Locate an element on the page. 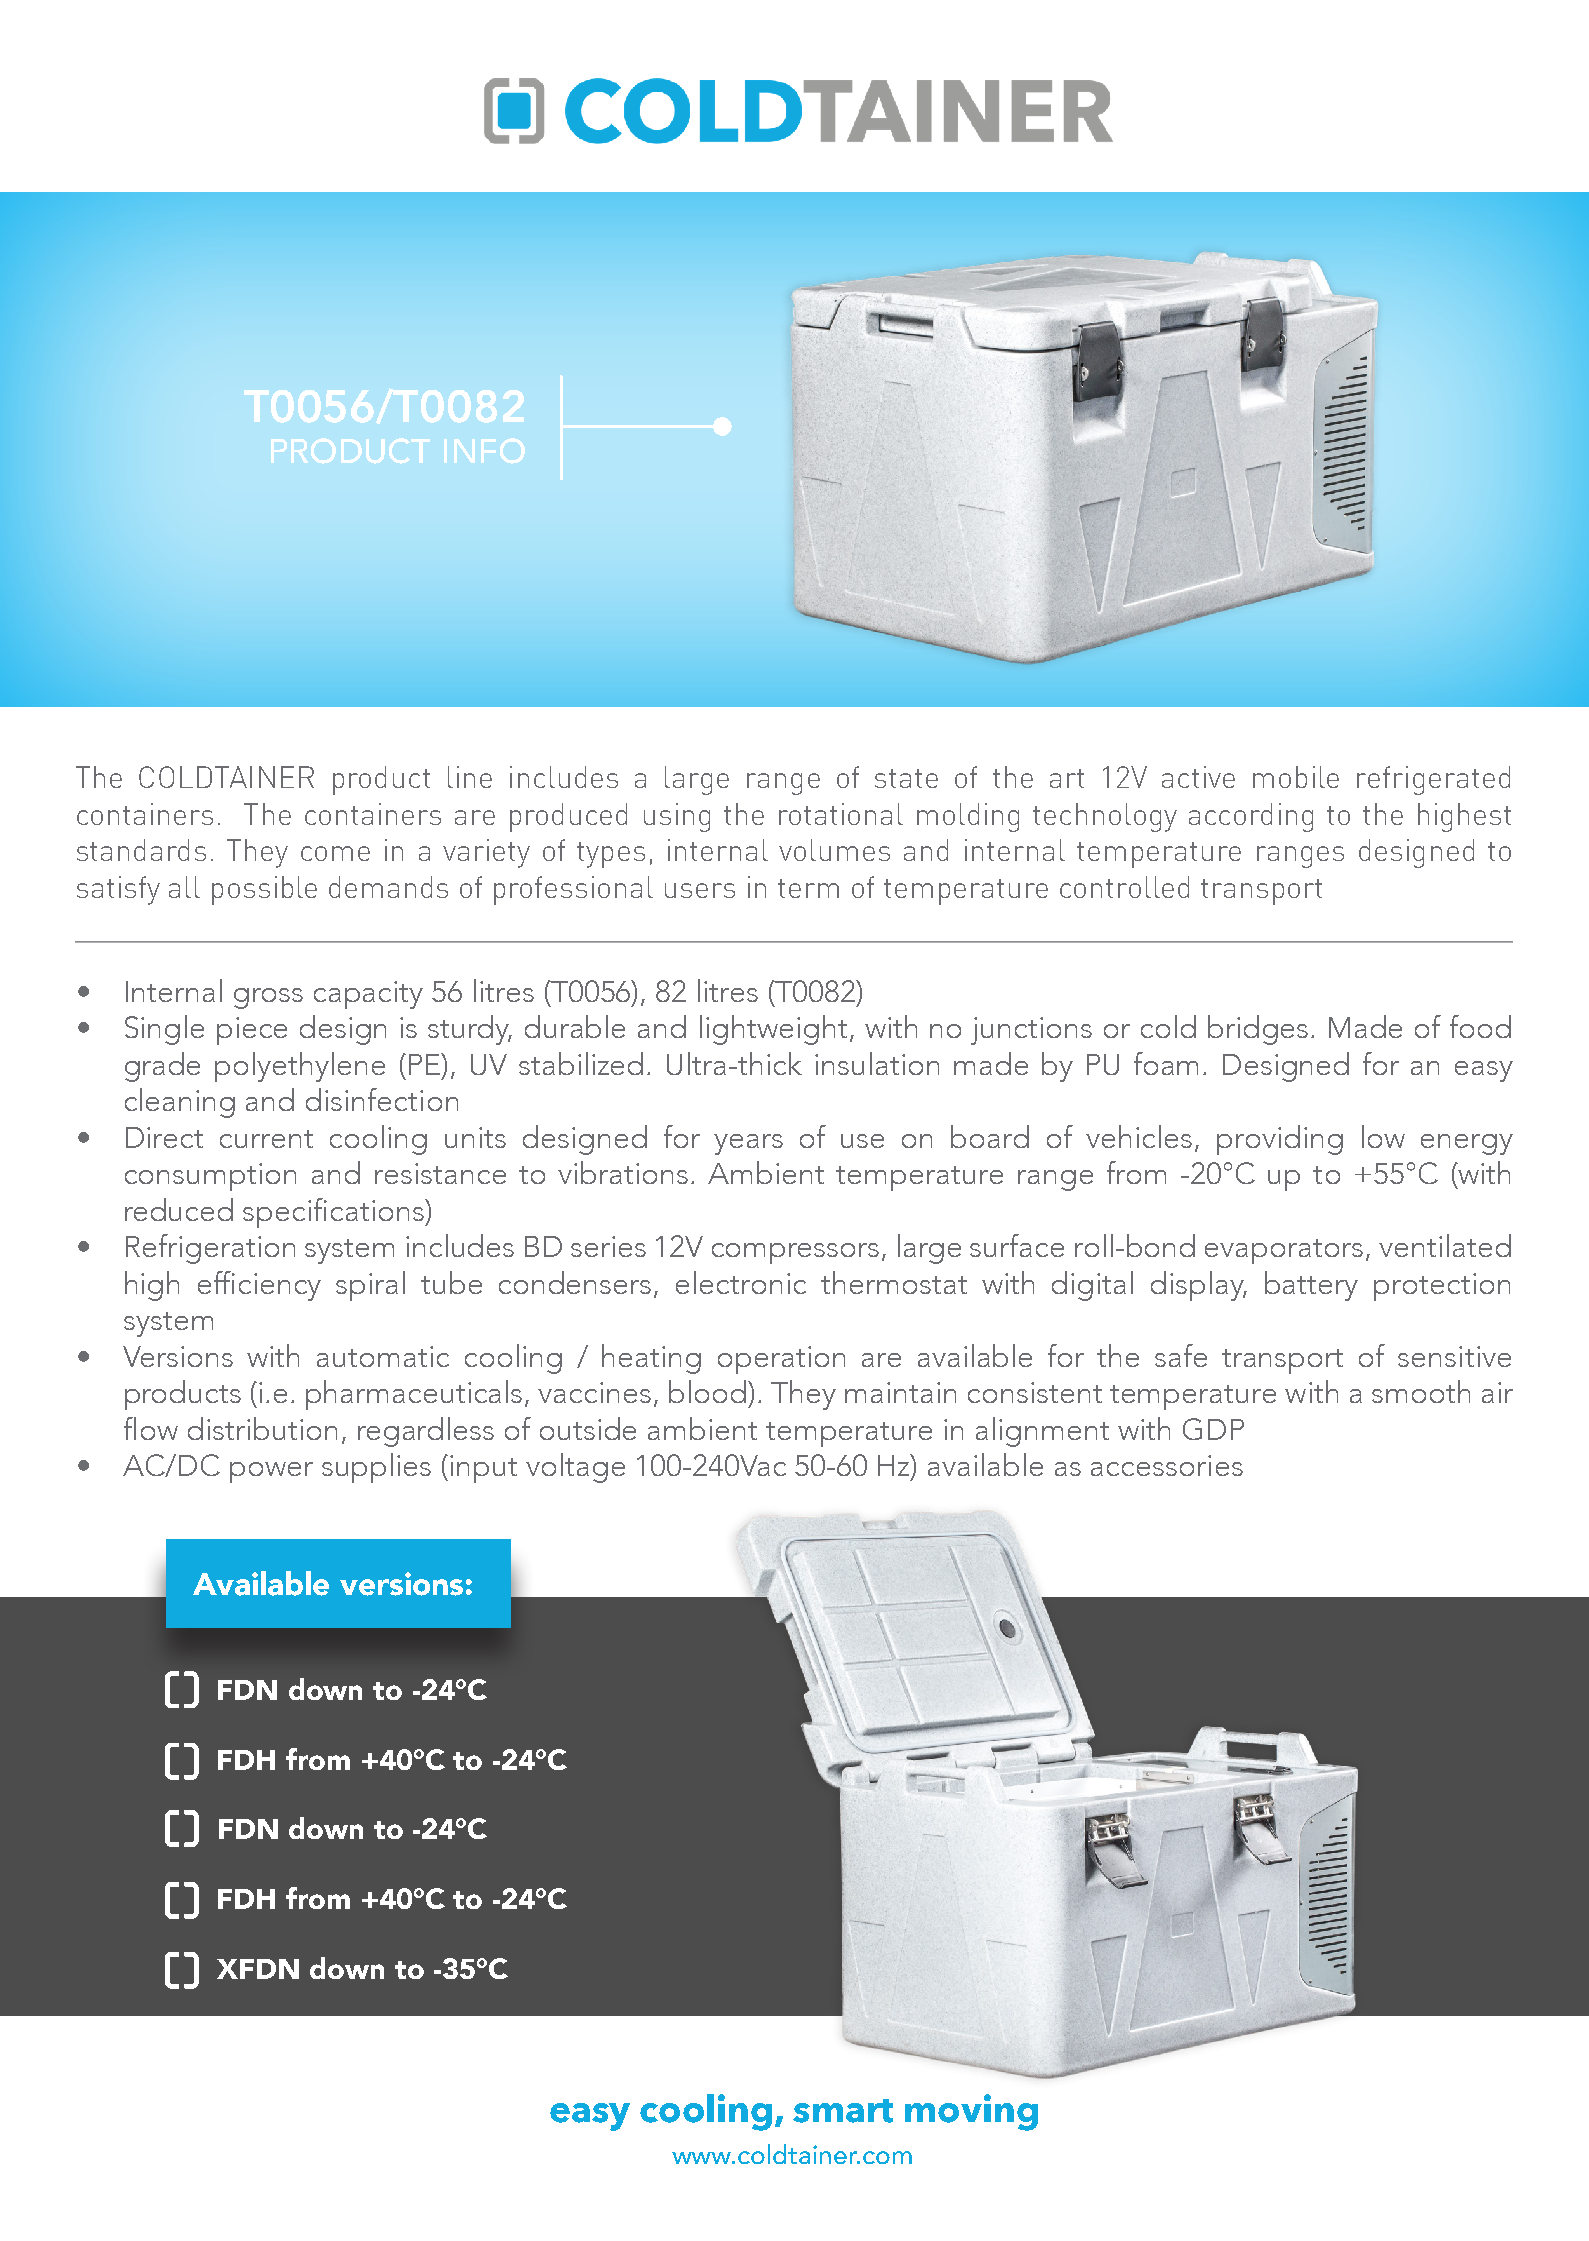 Image resolution: width=1589 pixels, height=2241 pixels. accessories is located at coordinates (1167, 1465).
